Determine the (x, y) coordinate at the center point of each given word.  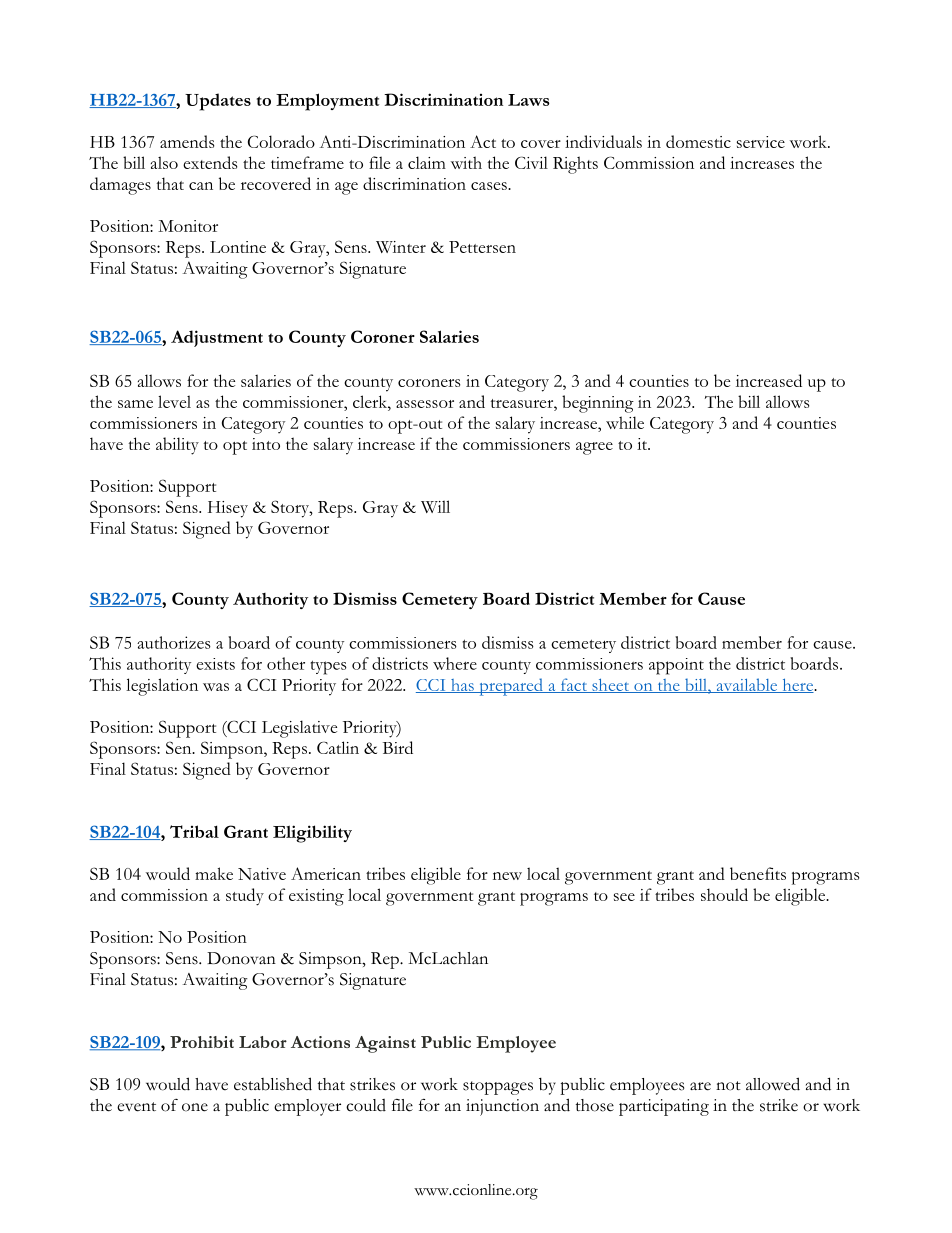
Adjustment (217, 338)
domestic (698, 141)
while (625, 422)
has (462, 686)
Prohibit (202, 1042)
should (724, 894)
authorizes (174, 642)
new (507, 876)
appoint (676, 666)
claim (427, 162)
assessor (425, 404)
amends (187, 141)
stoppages (498, 1088)
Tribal (194, 831)
